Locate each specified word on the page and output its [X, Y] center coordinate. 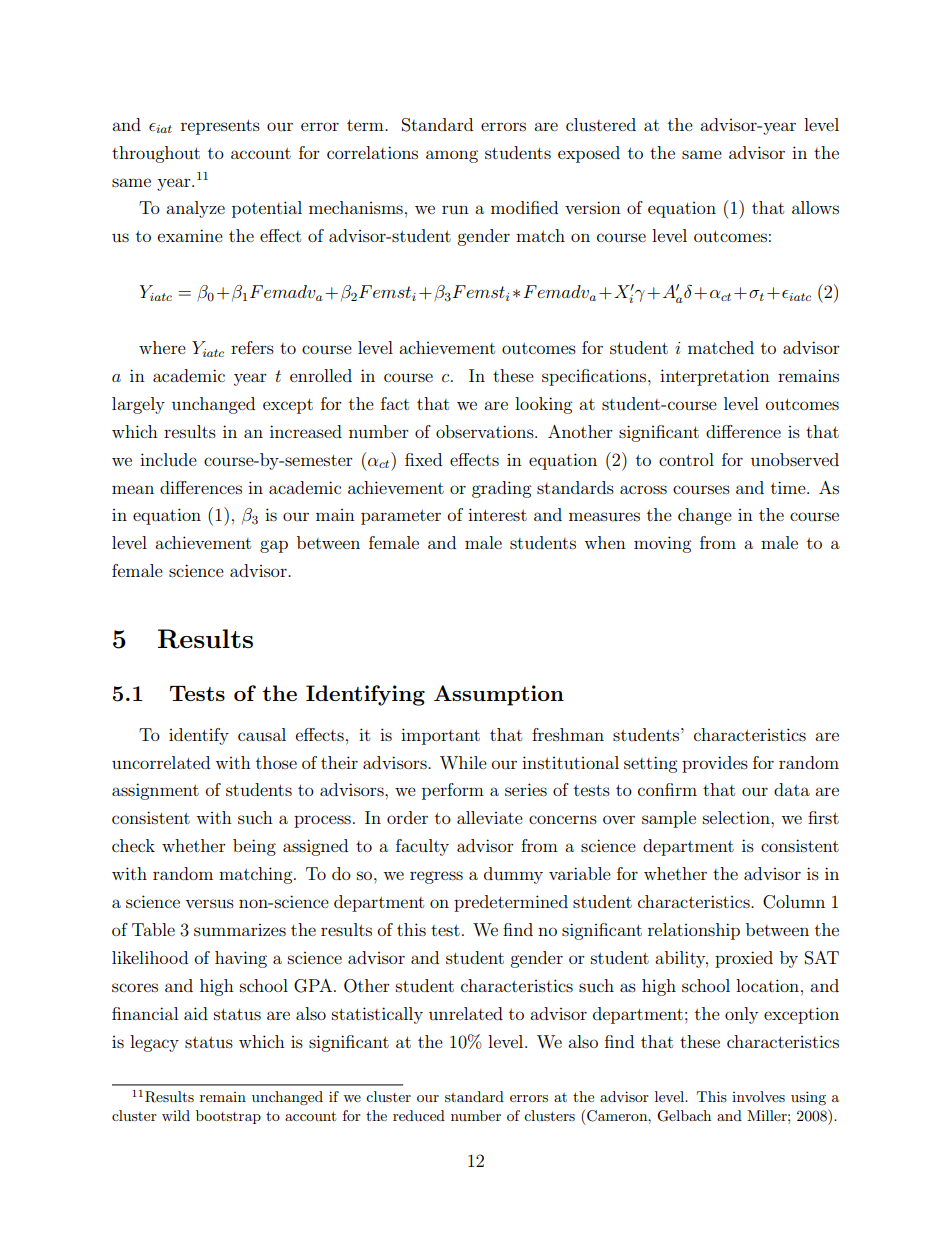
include [168, 459]
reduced [419, 1115]
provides [715, 764]
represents [220, 127]
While [463, 762]
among [452, 156]
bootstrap [228, 1117]
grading [501, 489]
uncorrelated [161, 762]
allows [815, 207]
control [686, 459]
